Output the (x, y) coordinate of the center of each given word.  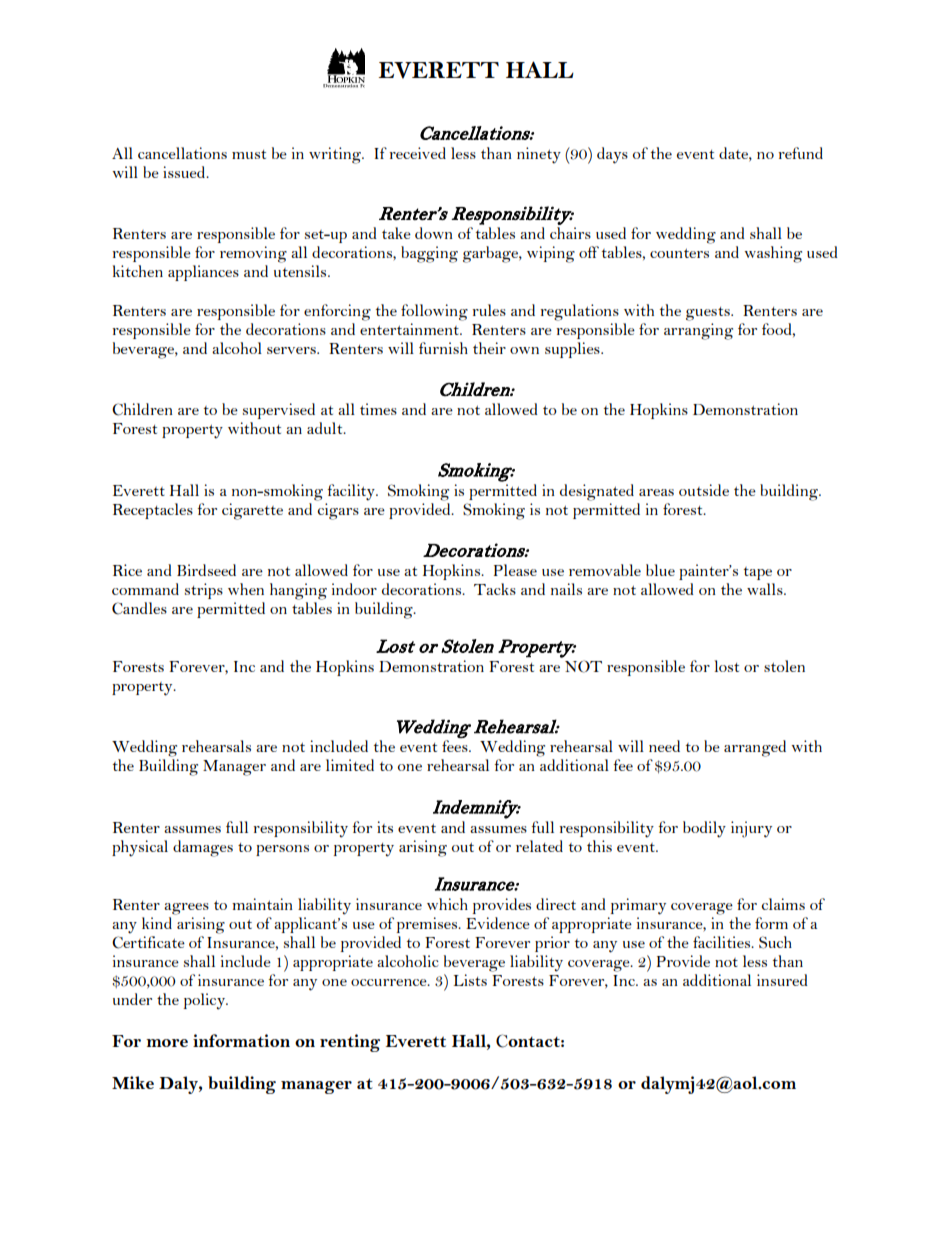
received (417, 153)
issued (185, 172)
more (167, 1043)
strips (204, 591)
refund (800, 153)
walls (766, 589)
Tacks (495, 589)
